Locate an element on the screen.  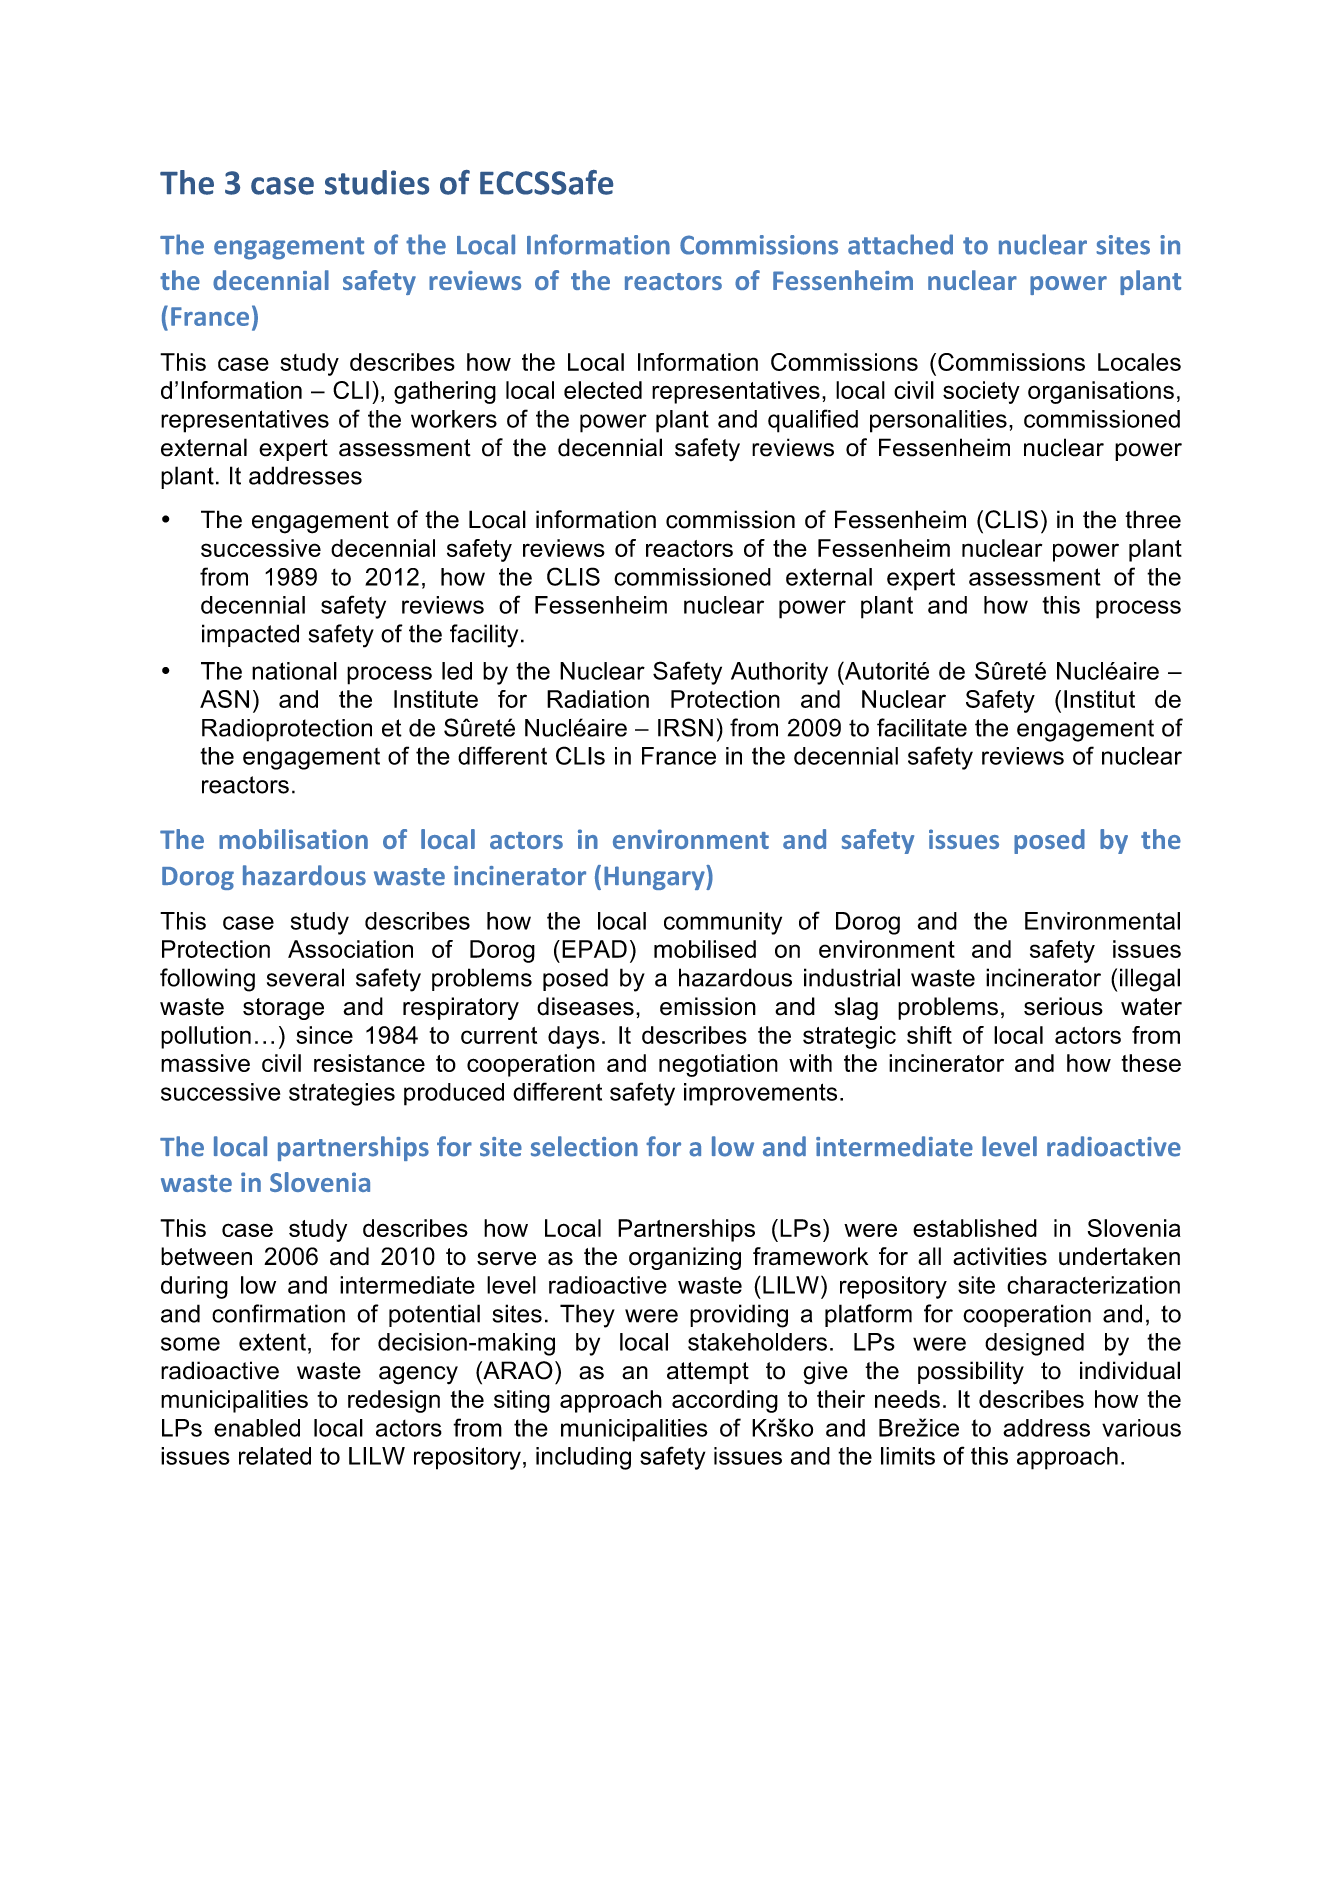
studies is located at coordinates (377, 182).
